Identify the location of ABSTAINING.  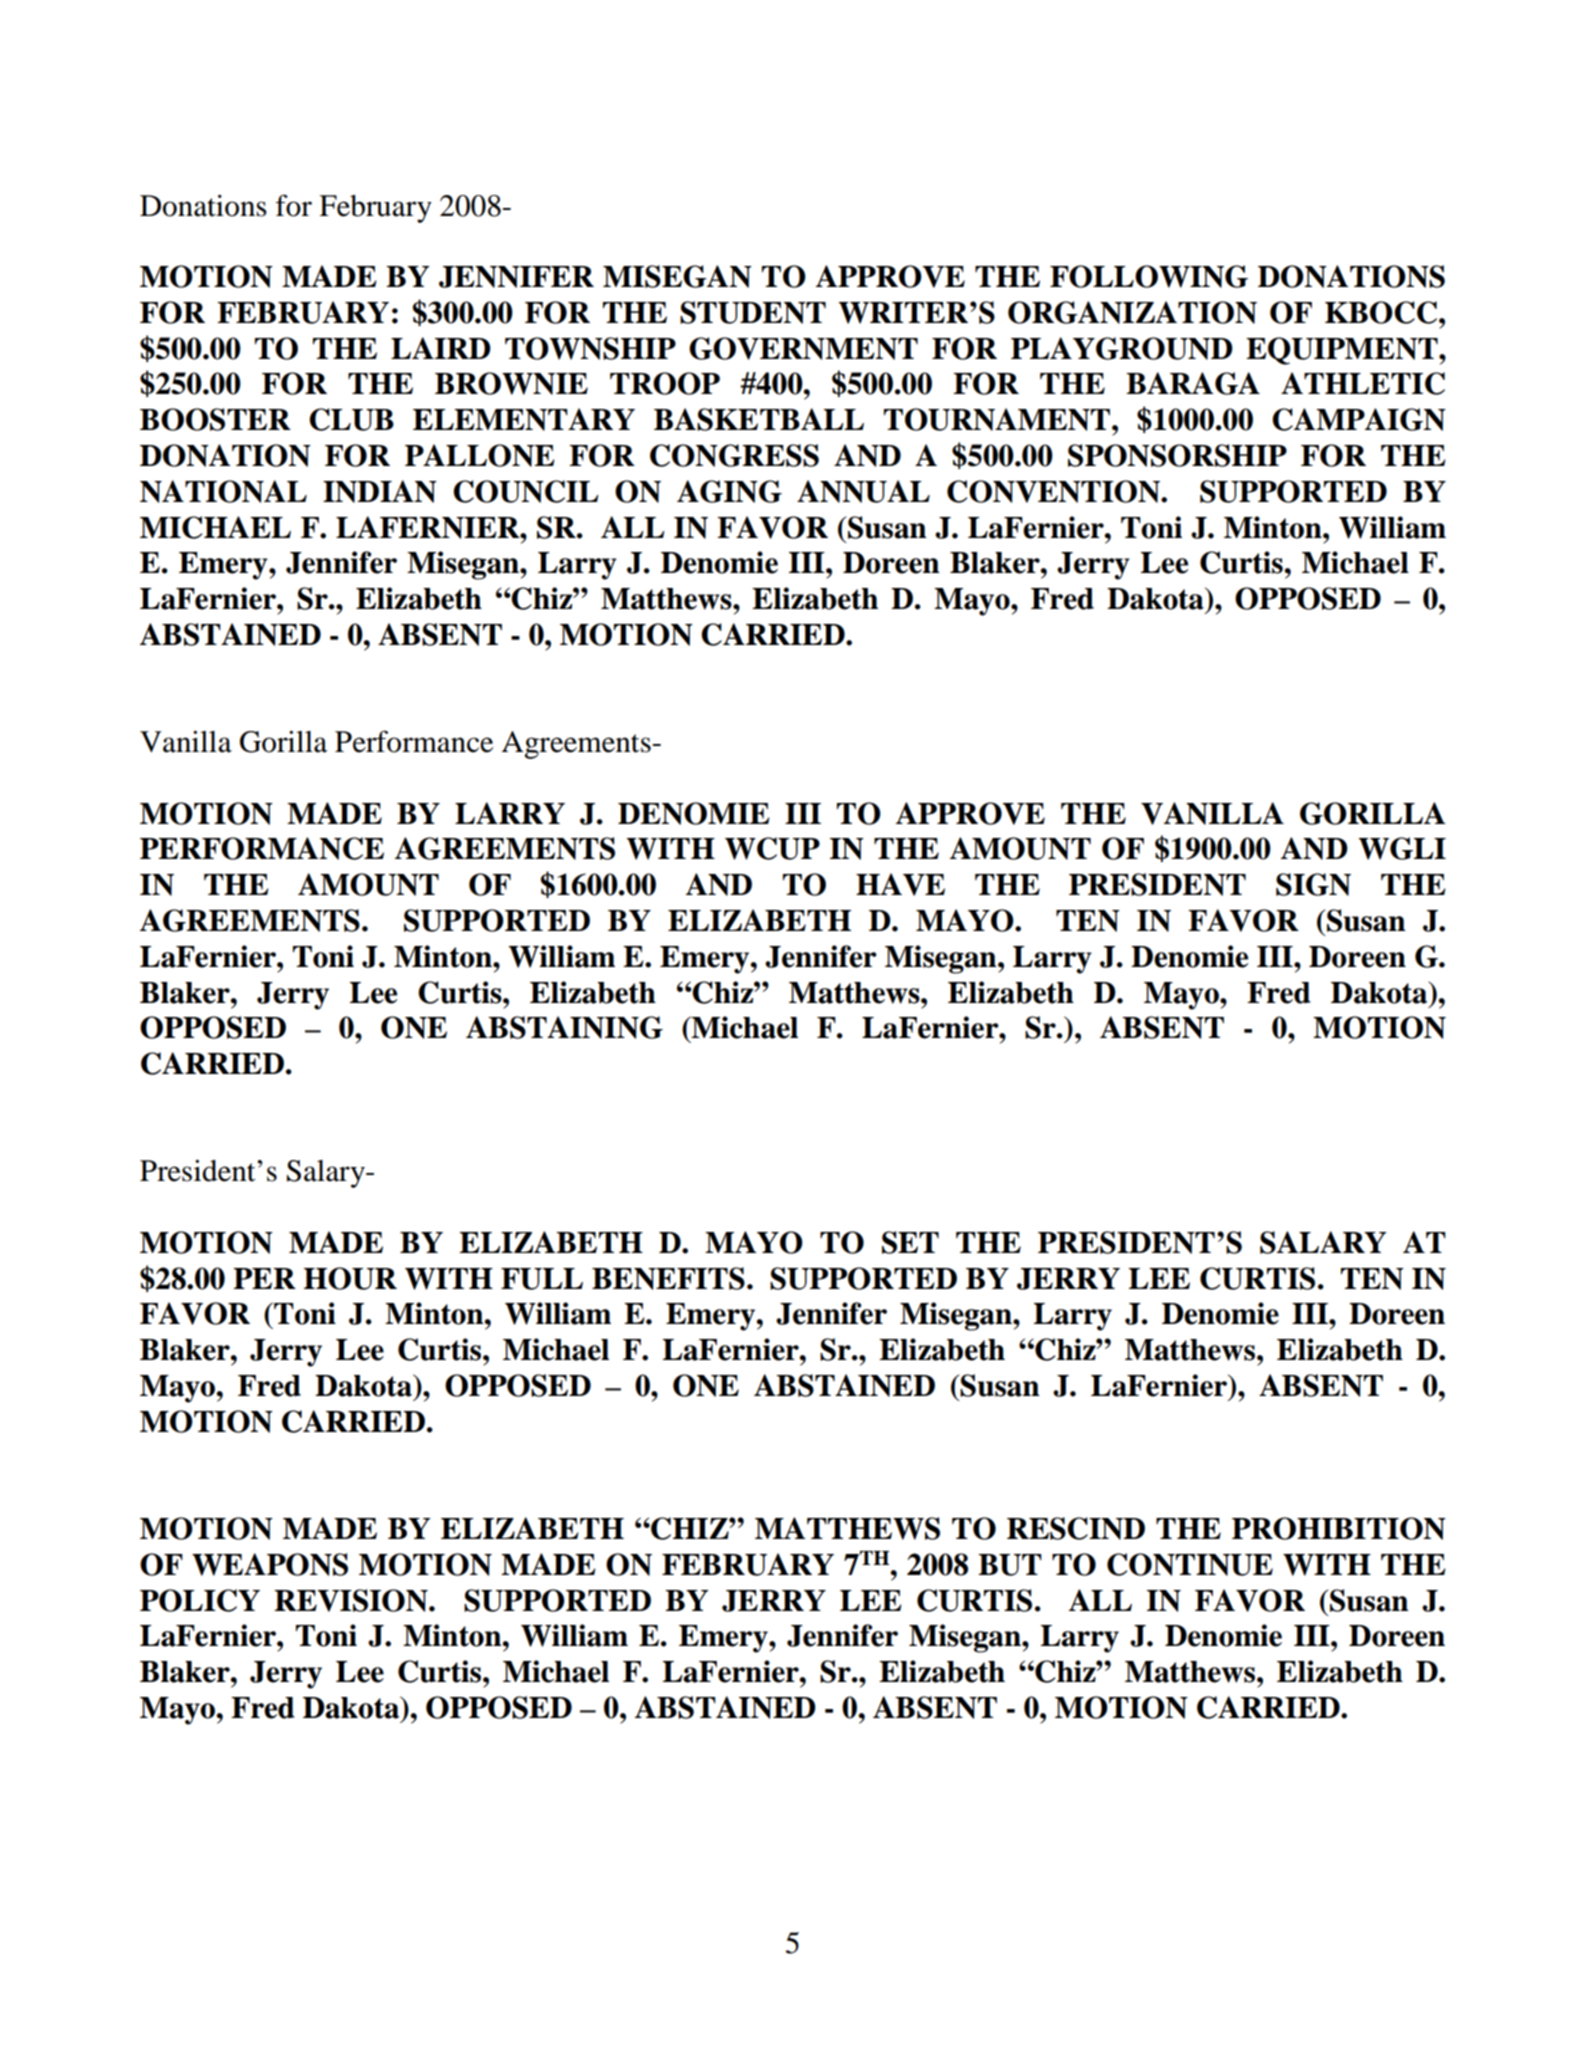
(564, 1027).
